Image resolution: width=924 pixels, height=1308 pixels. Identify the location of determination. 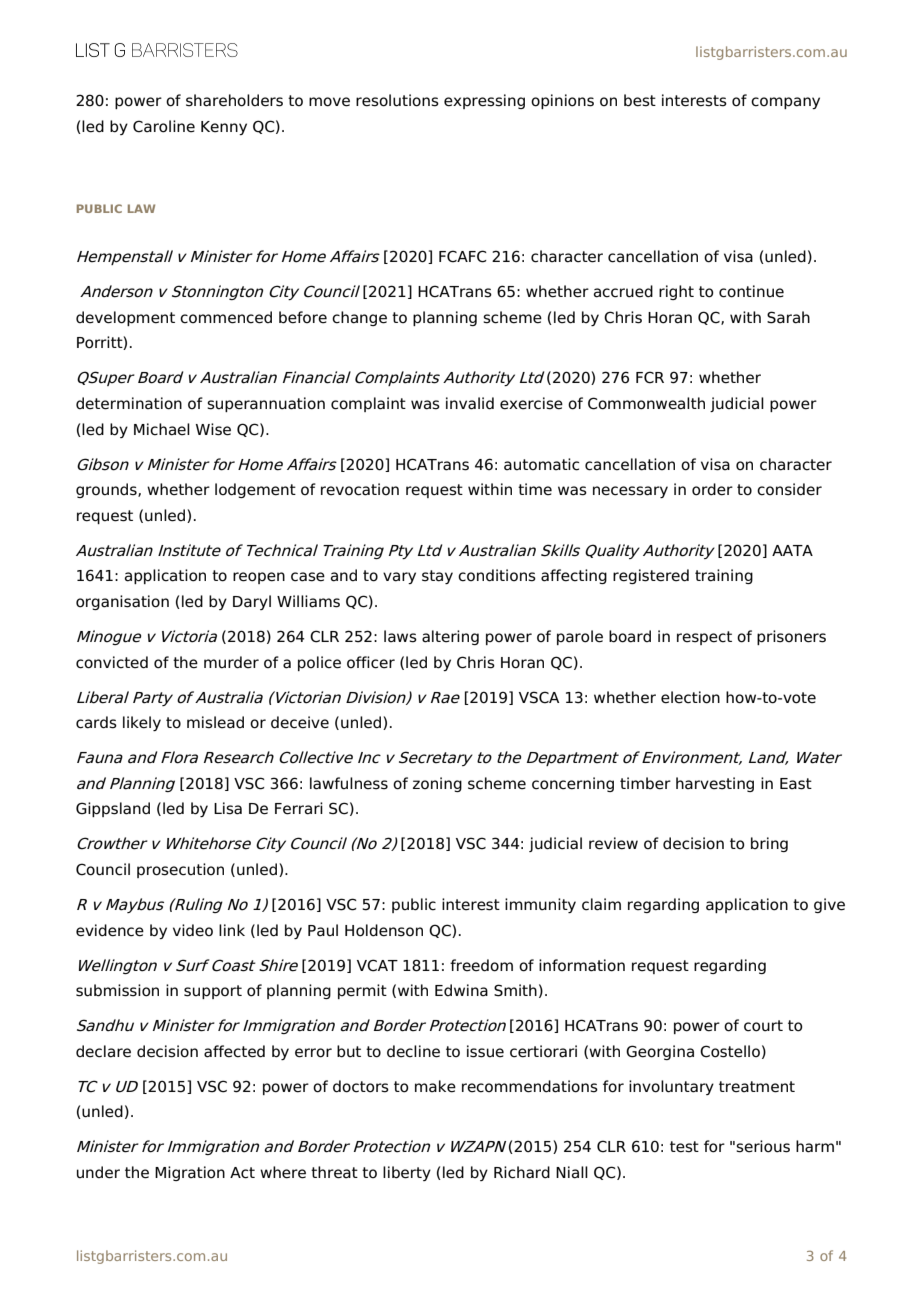
(129, 403).
